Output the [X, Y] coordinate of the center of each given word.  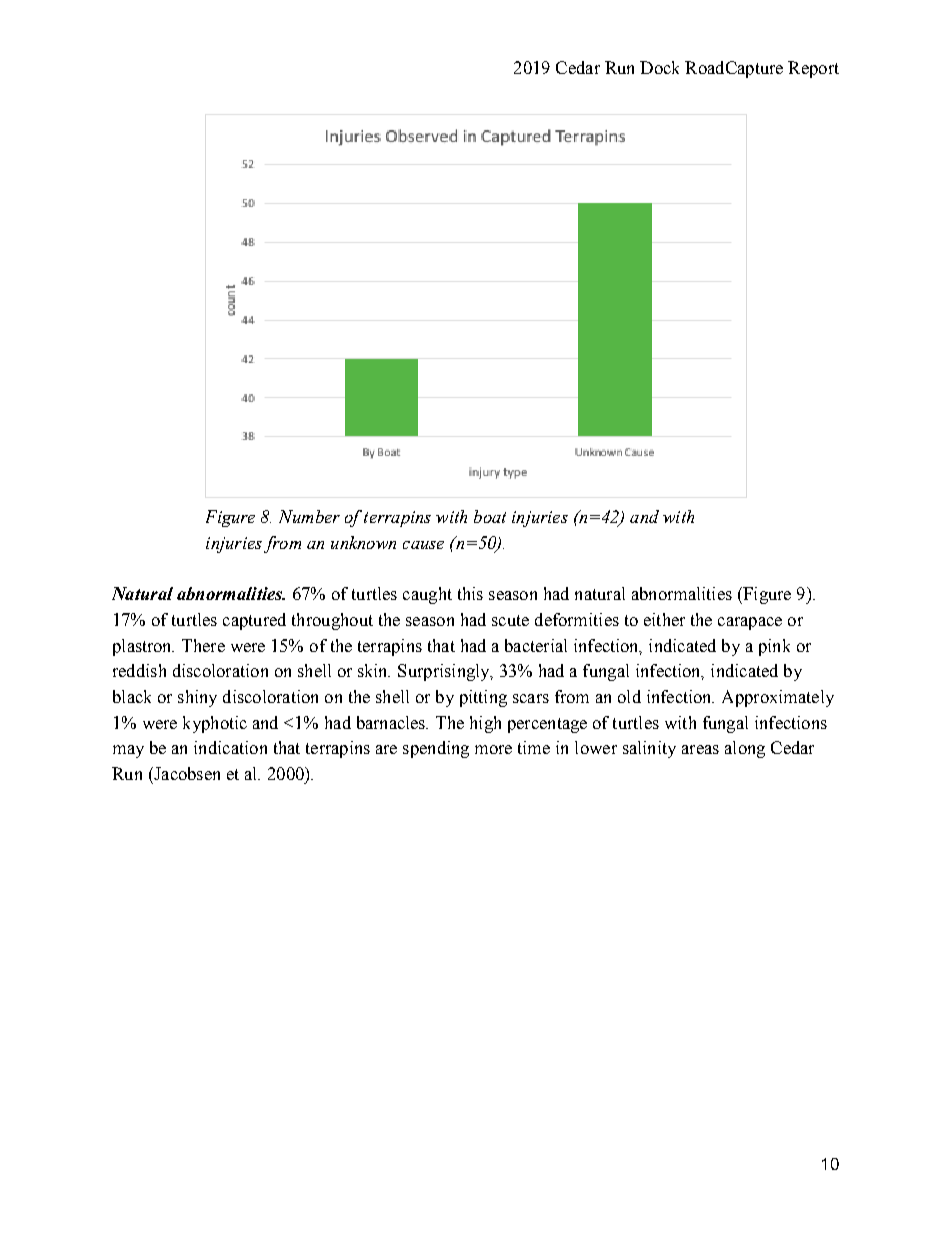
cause [423, 545]
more [493, 749]
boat [490, 516]
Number [309, 516]
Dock [659, 67]
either [664, 619]
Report [813, 69]
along [745, 749]
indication [230, 747]
